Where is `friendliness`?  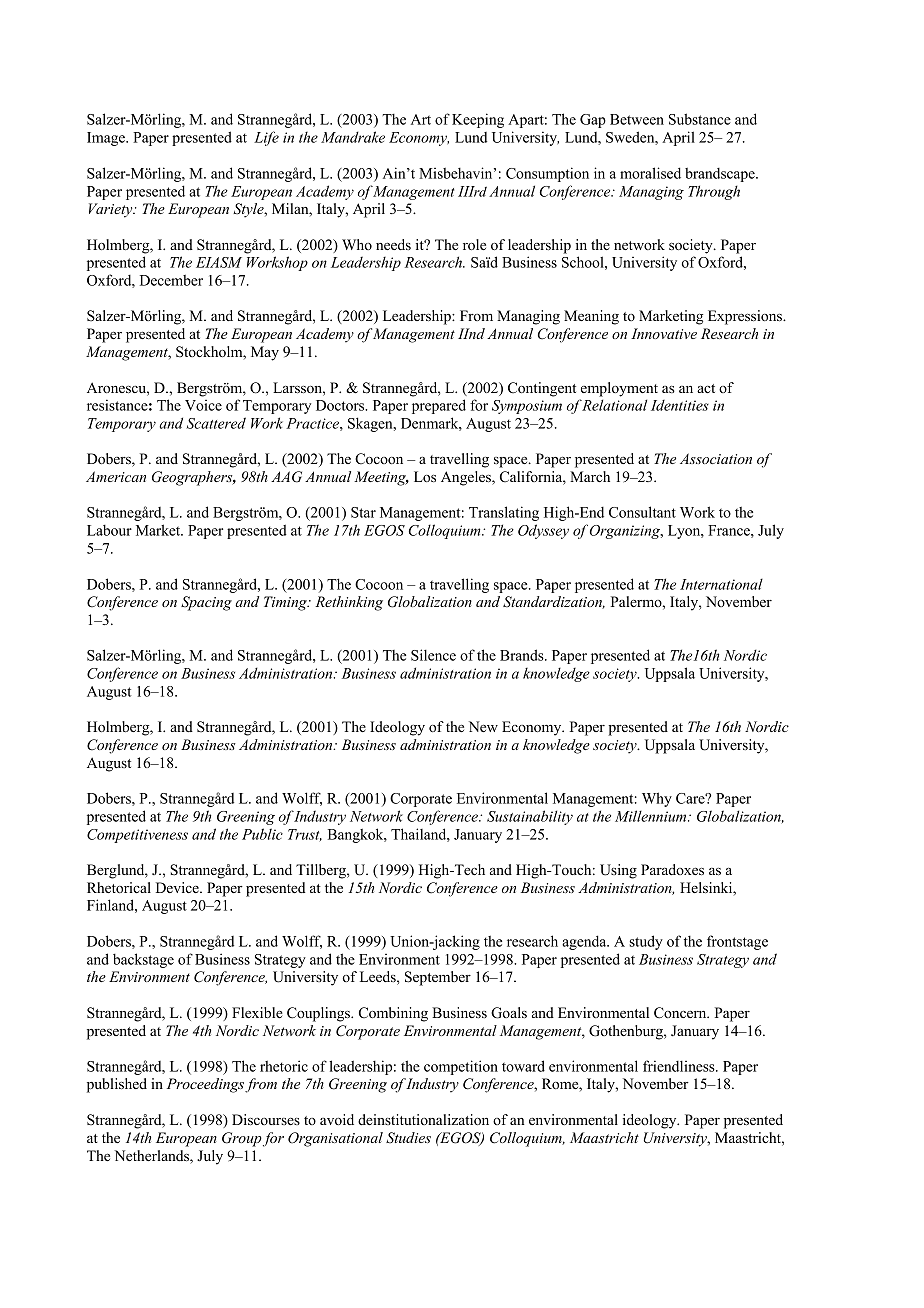
friendliness is located at coordinates (680, 1066).
